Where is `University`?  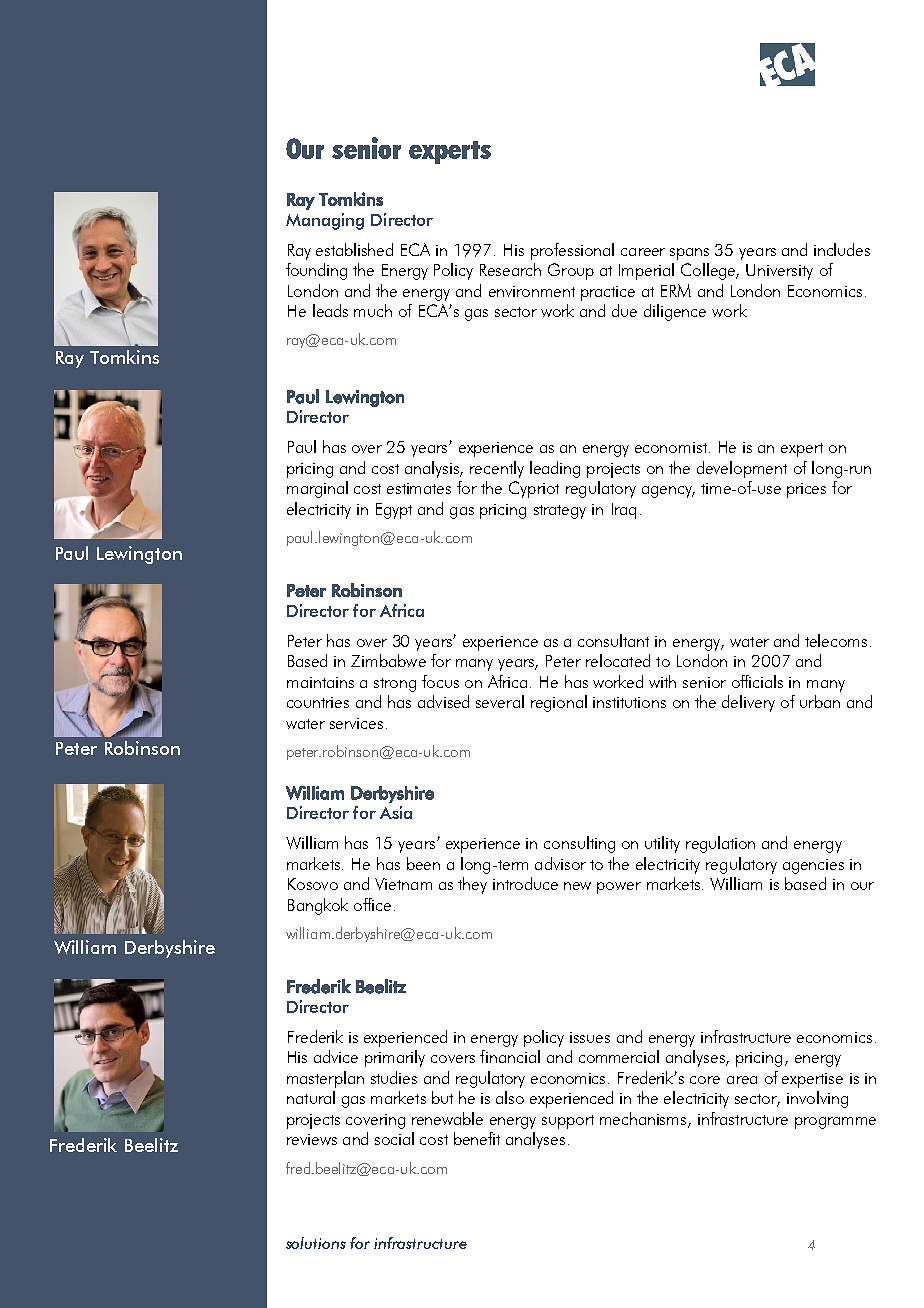 University is located at coordinates (779, 272).
